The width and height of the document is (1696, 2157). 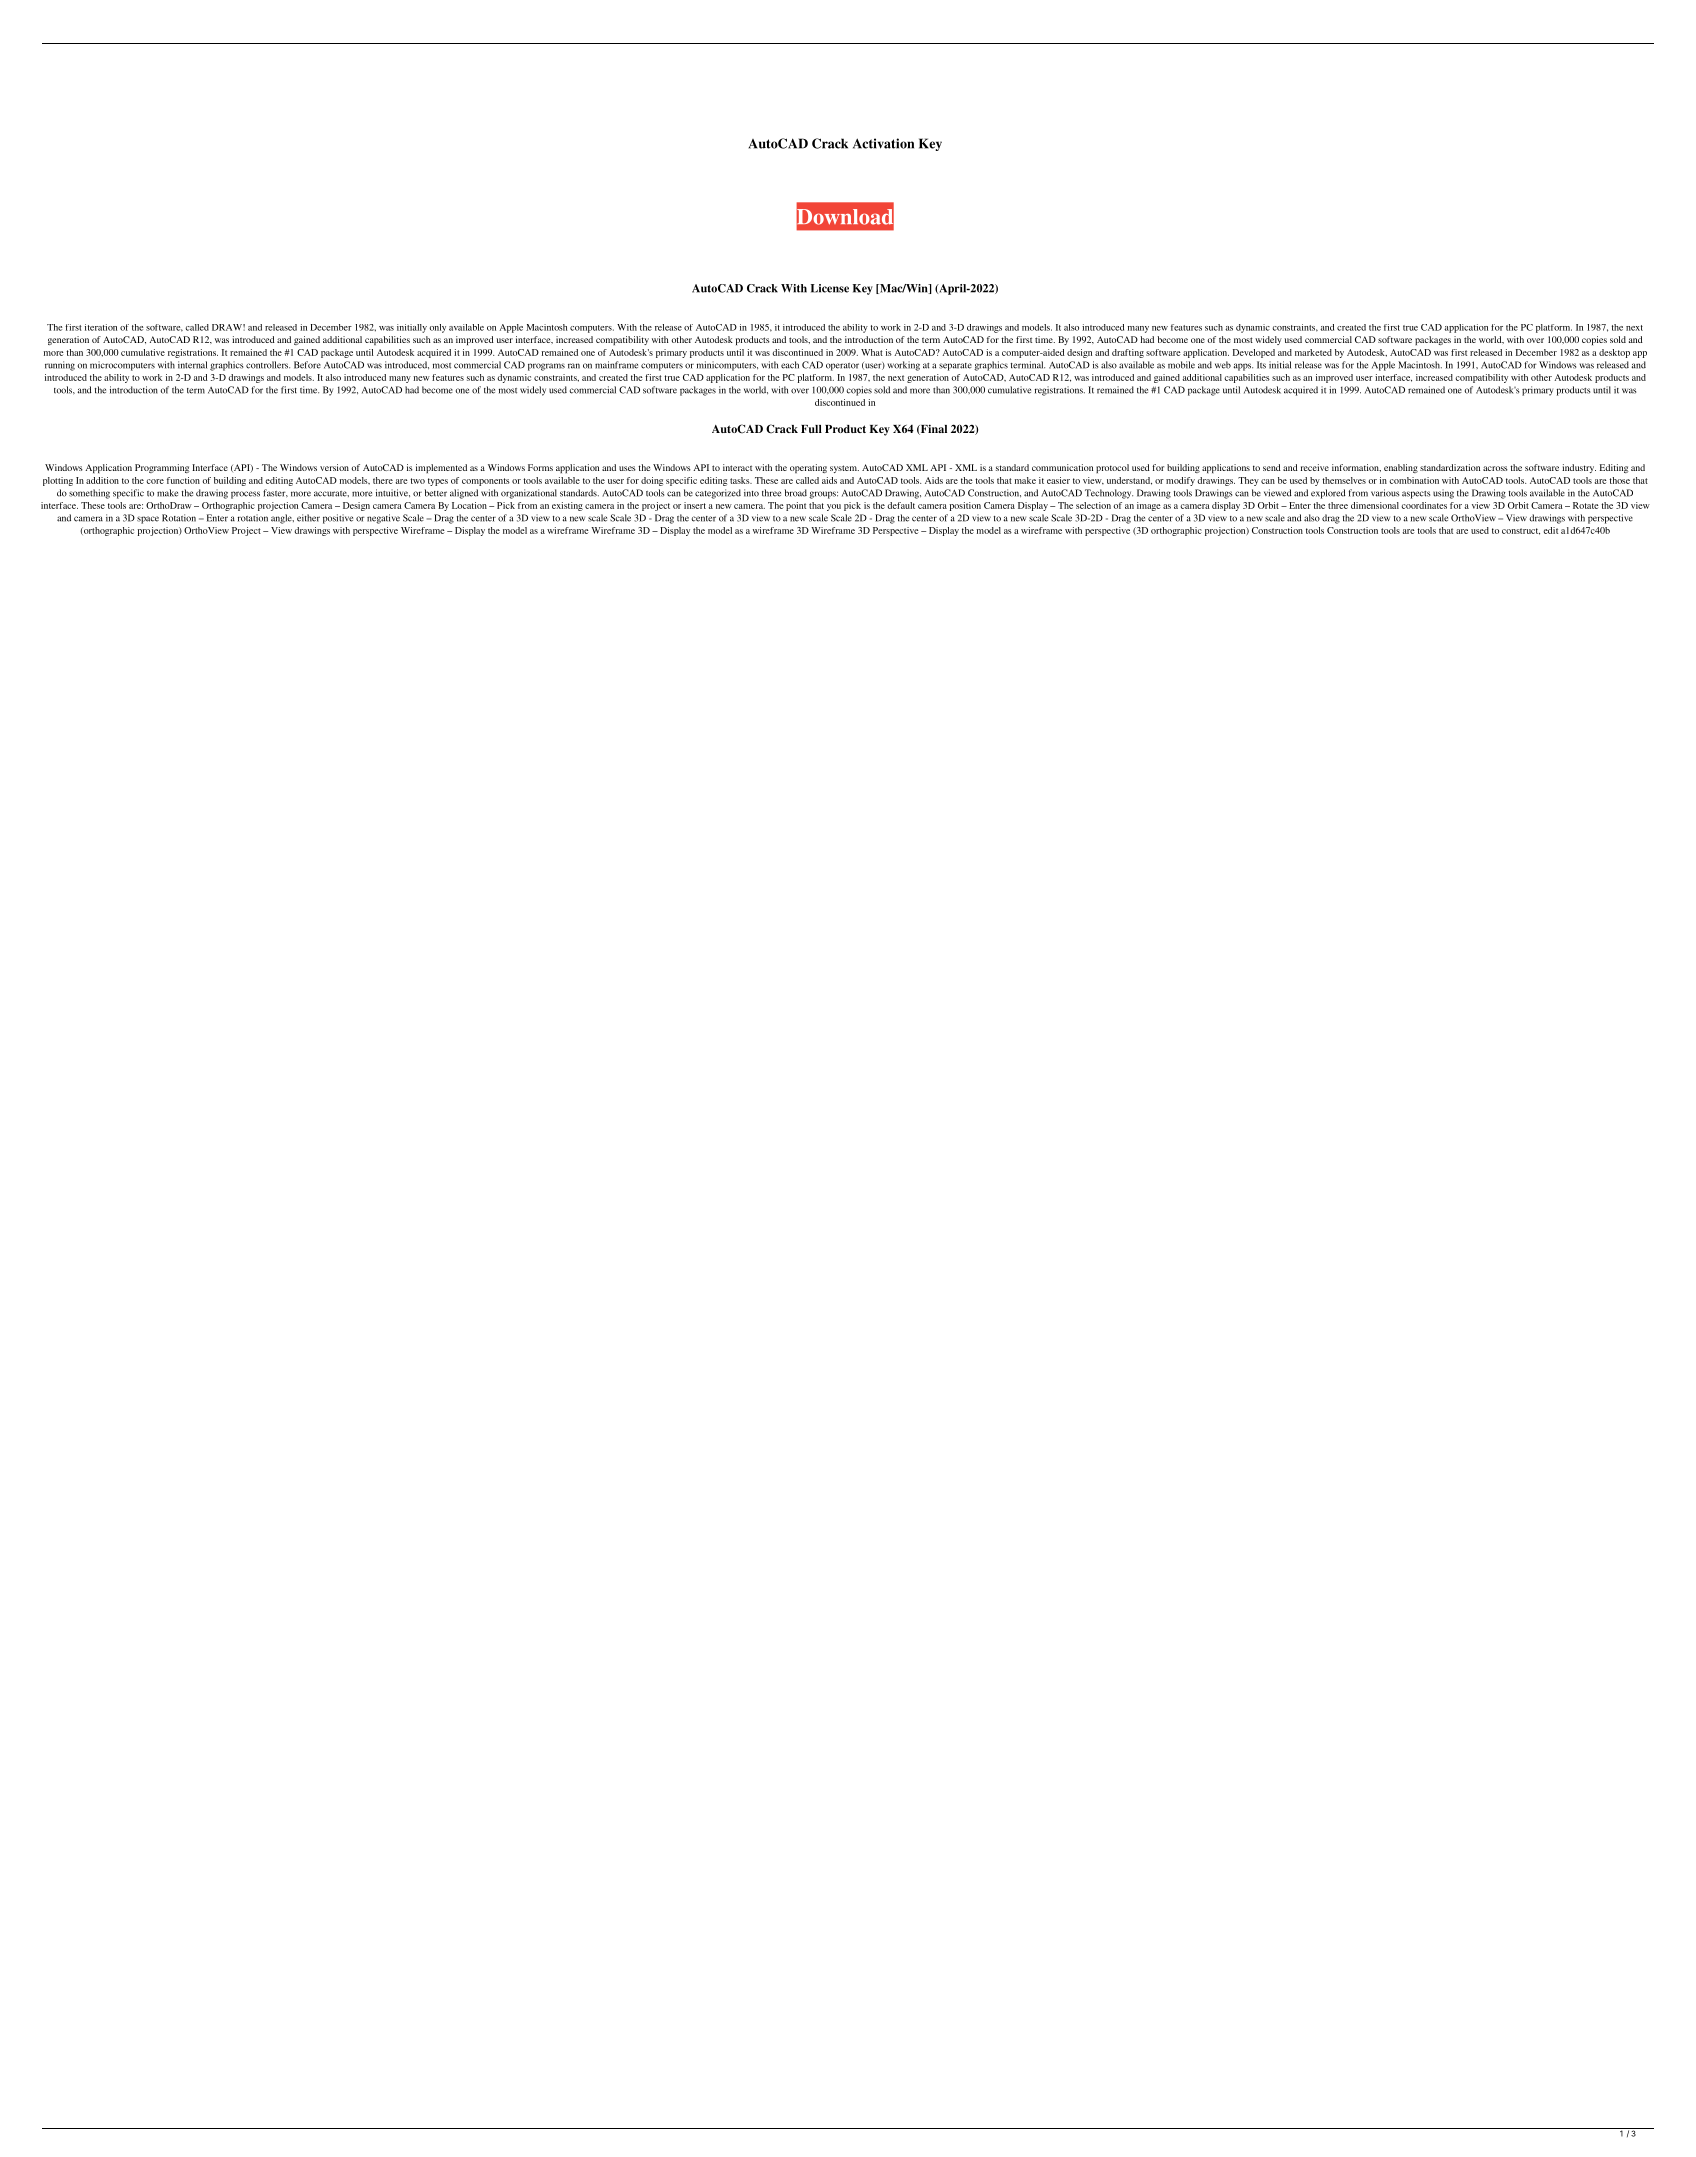 I want to click on enabling, so click(x=1401, y=468).
